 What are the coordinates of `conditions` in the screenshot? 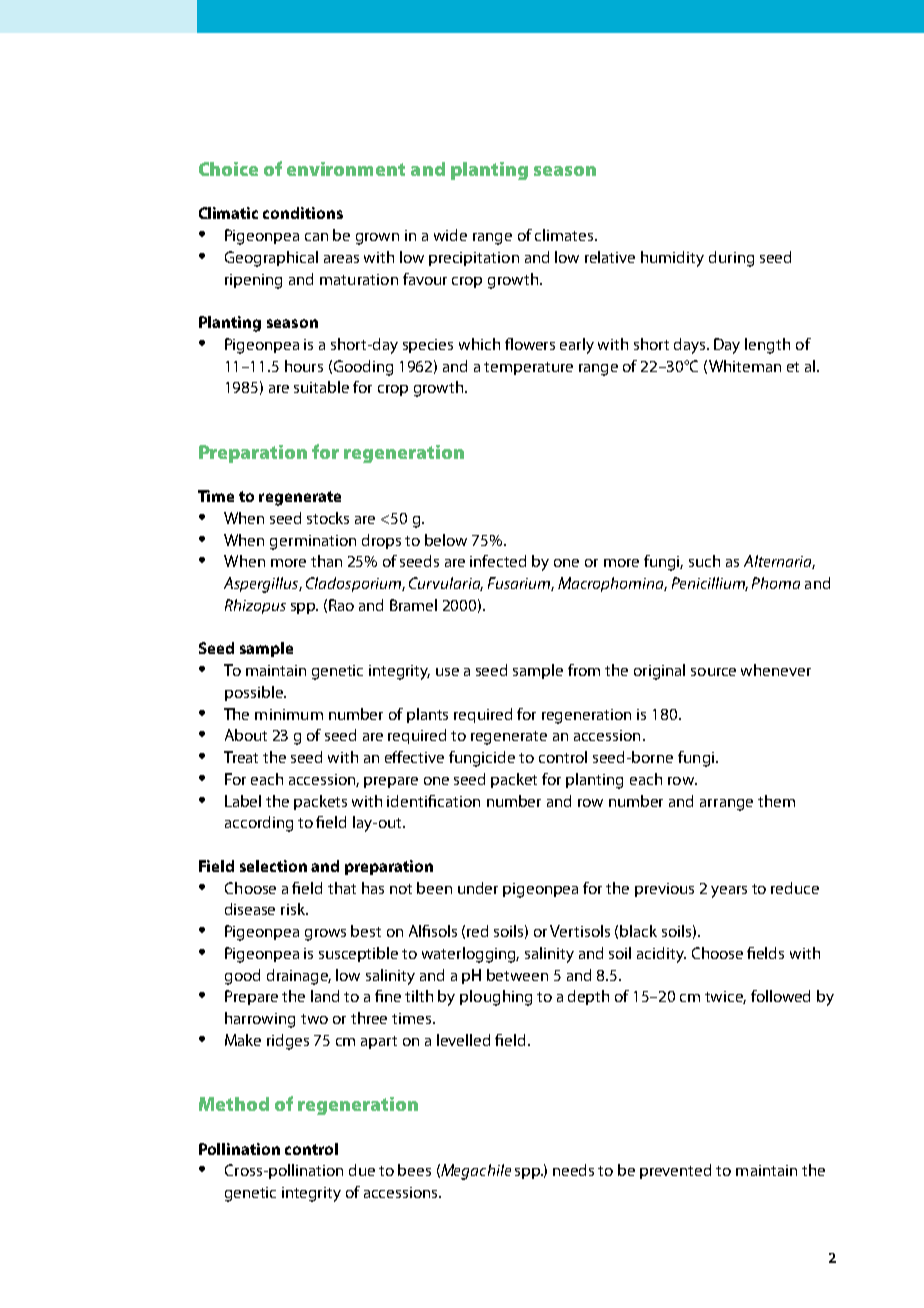 It's located at (303, 213).
